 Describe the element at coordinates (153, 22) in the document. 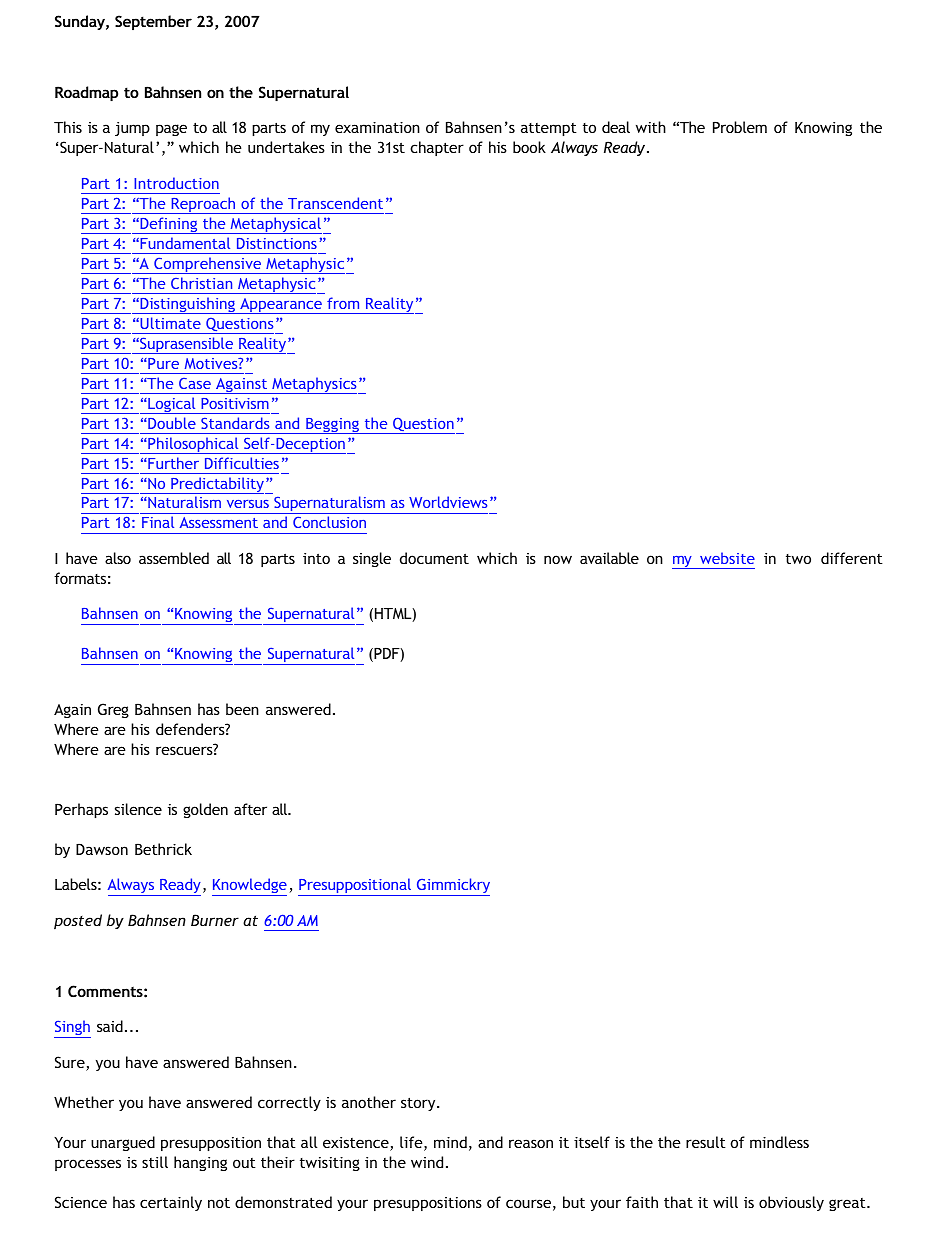

I see `September` at that location.
